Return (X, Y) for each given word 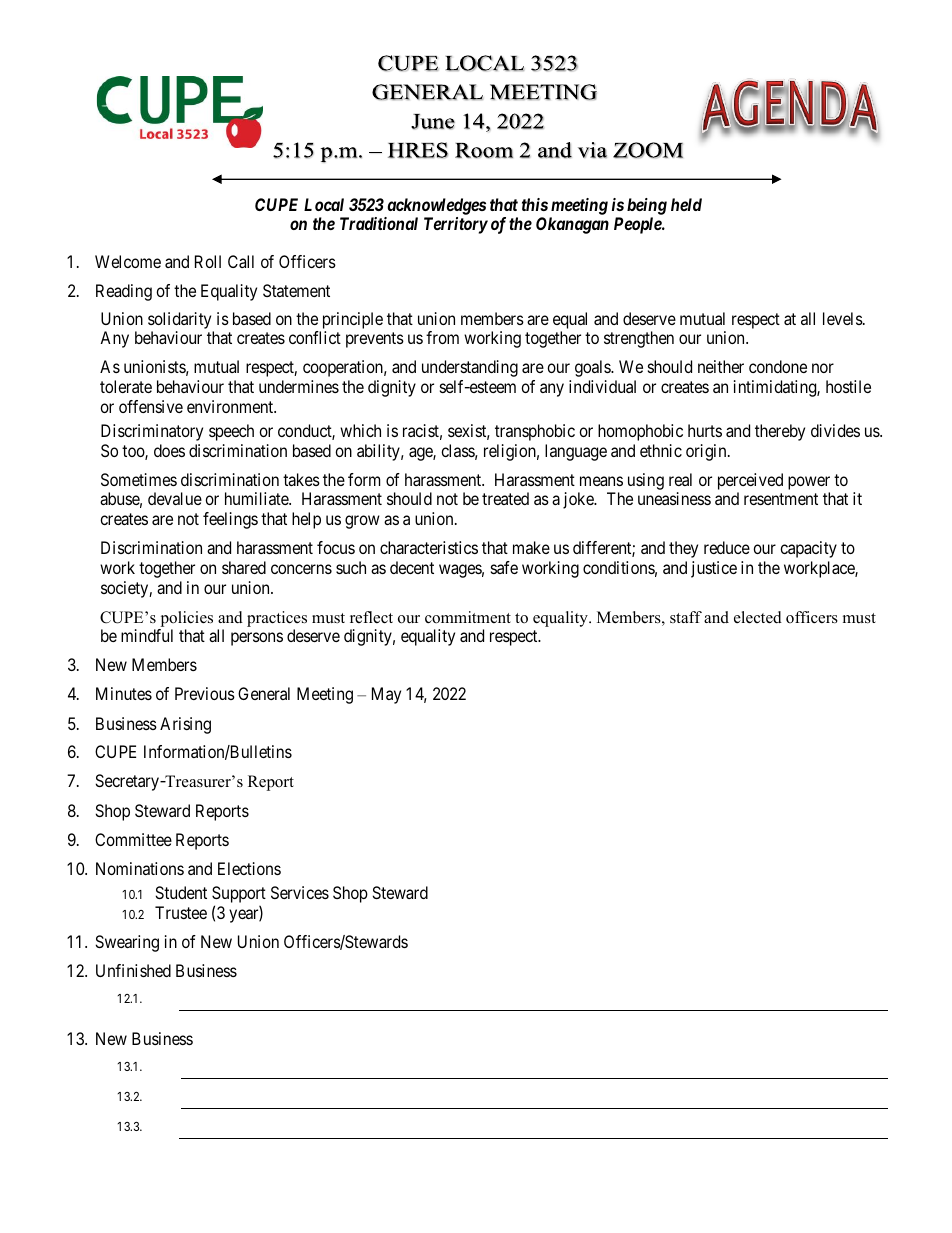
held (686, 204)
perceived (750, 483)
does (169, 450)
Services (300, 892)
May (386, 695)
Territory (456, 225)
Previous (205, 693)
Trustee (181, 912)
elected (758, 617)
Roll (208, 261)
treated (505, 498)
